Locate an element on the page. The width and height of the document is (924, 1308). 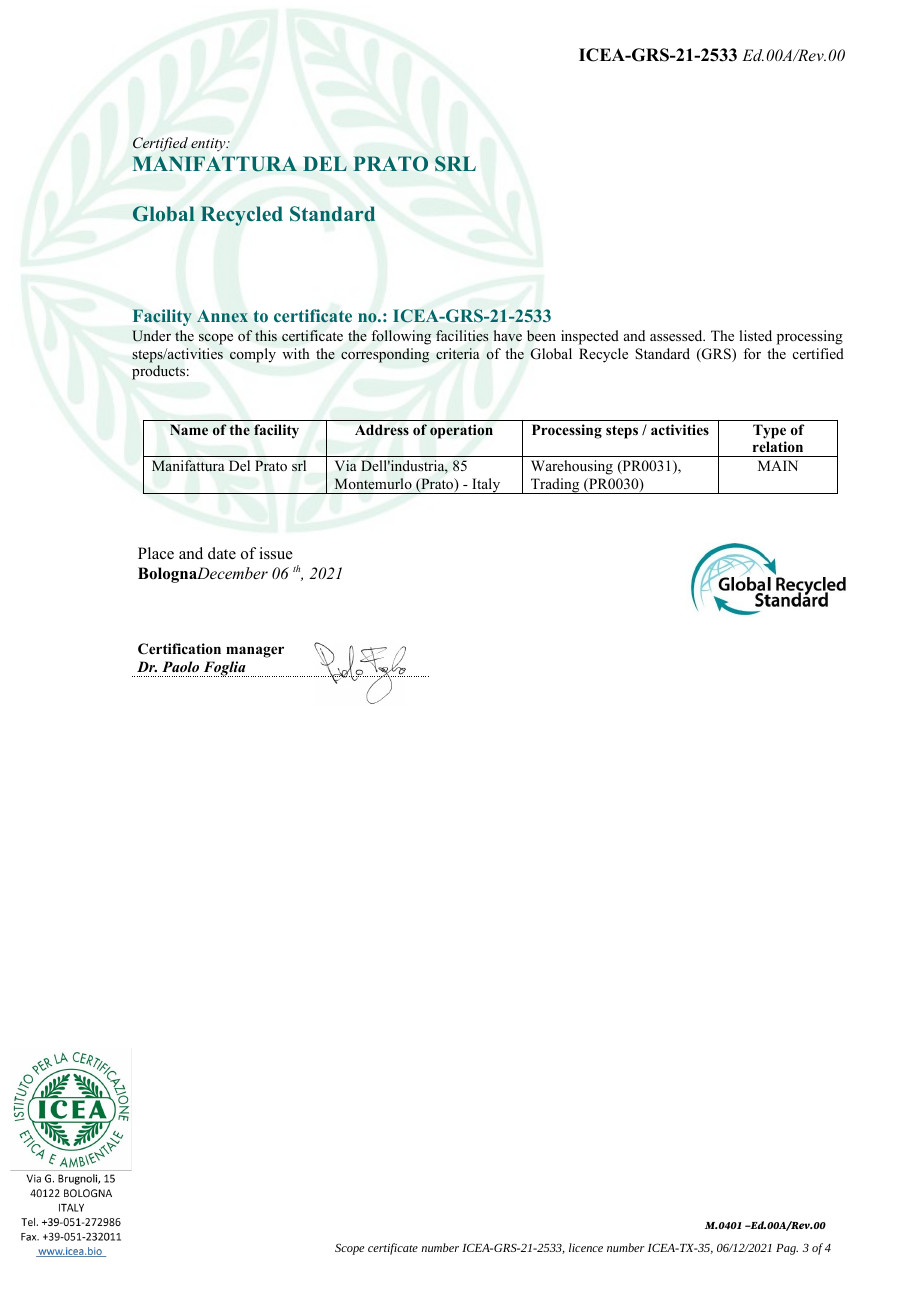
Italy is located at coordinates (486, 486).
